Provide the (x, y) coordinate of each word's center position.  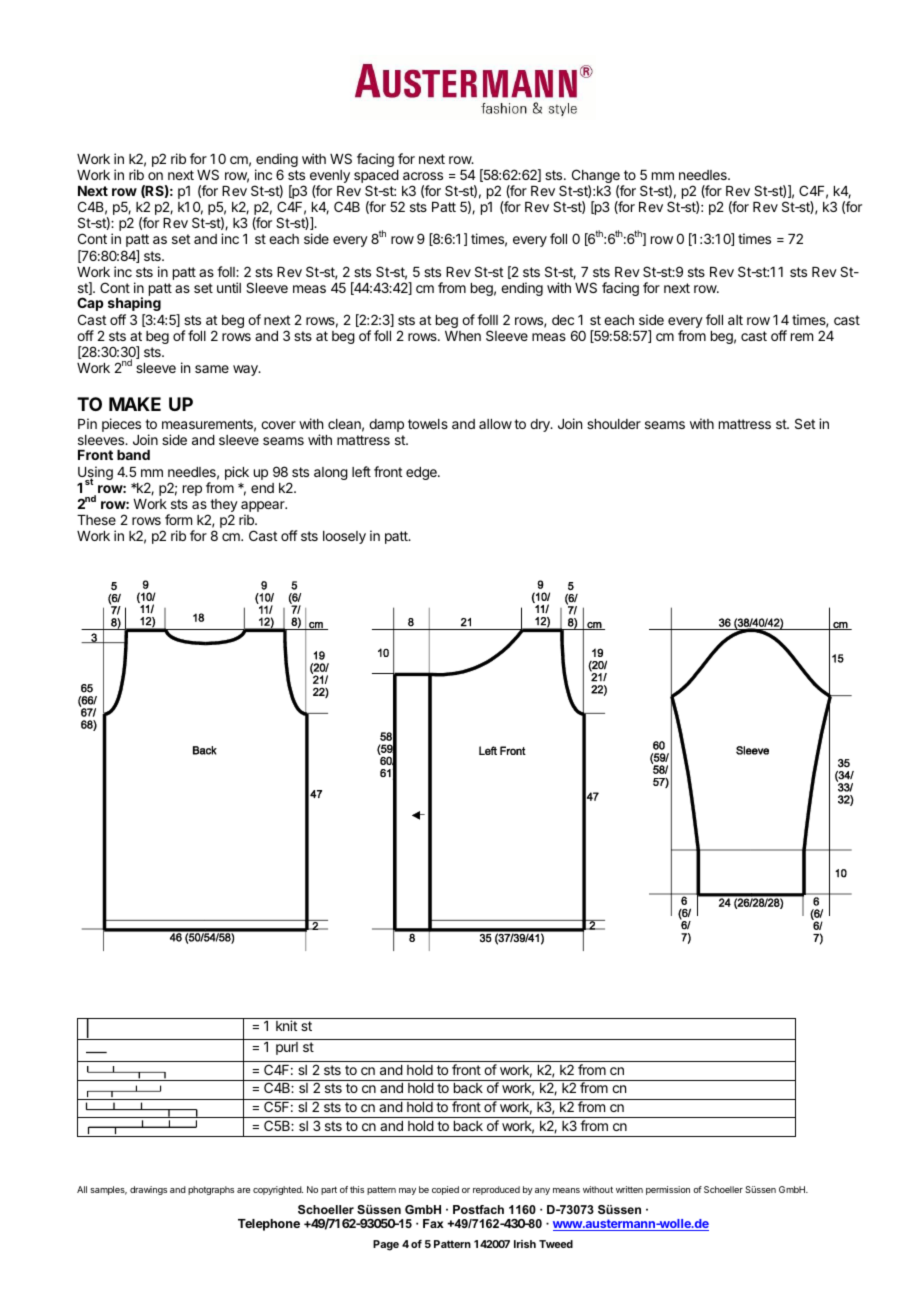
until (229, 287)
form (178, 519)
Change (596, 177)
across (423, 176)
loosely (344, 537)
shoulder (614, 424)
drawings (148, 1190)
